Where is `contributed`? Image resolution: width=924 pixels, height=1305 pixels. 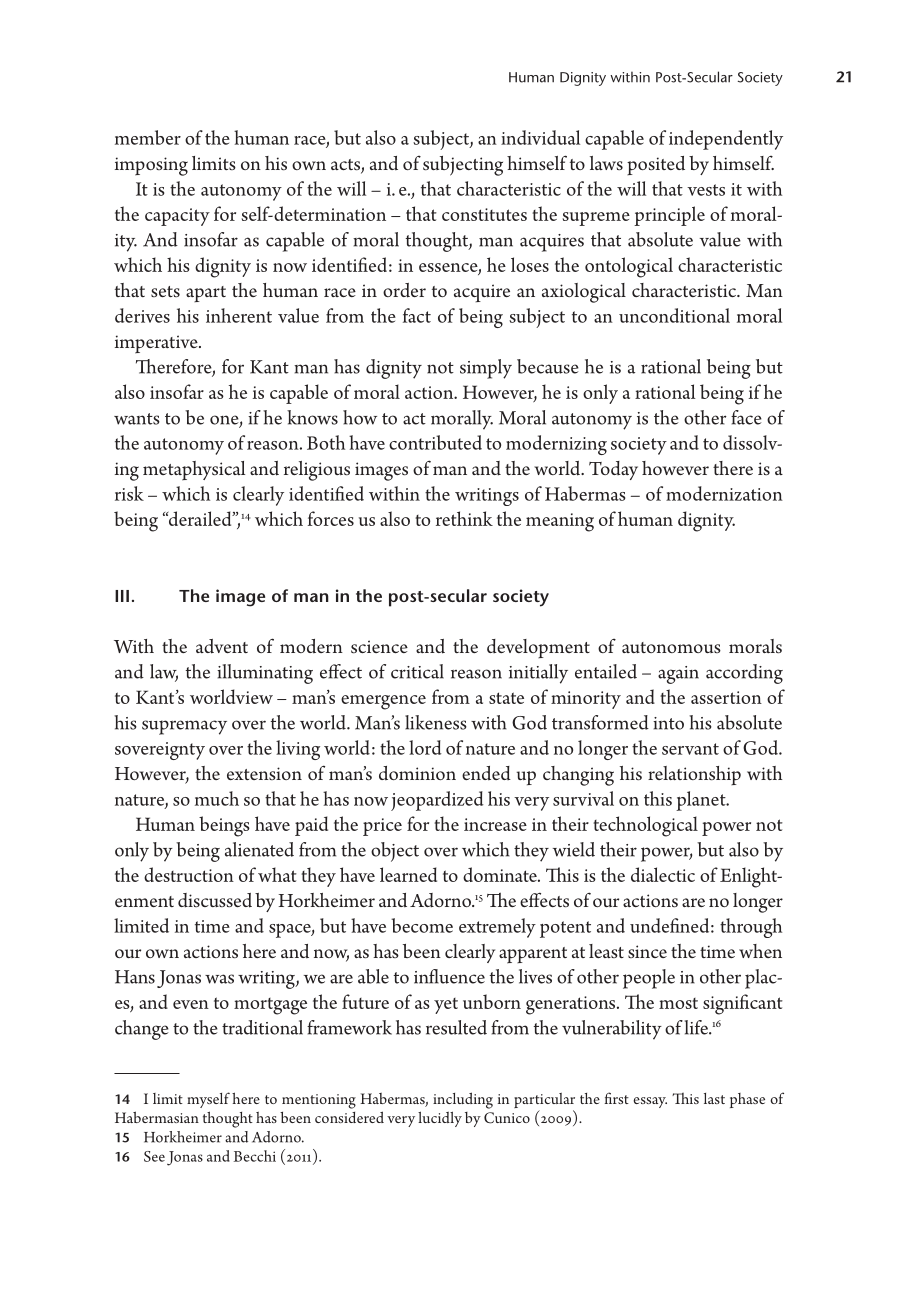
contributed is located at coordinates (435, 442).
